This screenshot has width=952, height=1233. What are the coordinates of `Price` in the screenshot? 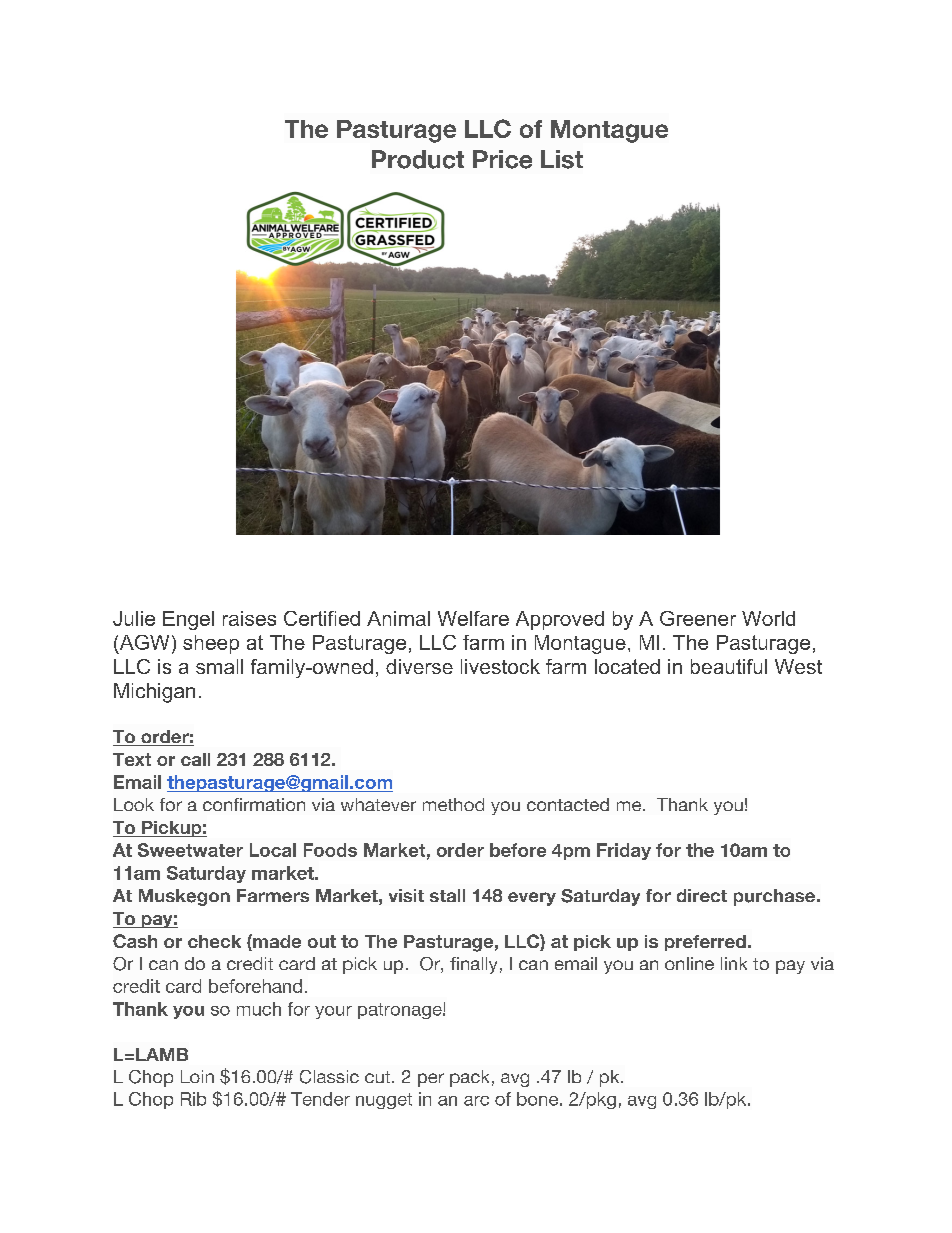 It's located at (502, 159).
